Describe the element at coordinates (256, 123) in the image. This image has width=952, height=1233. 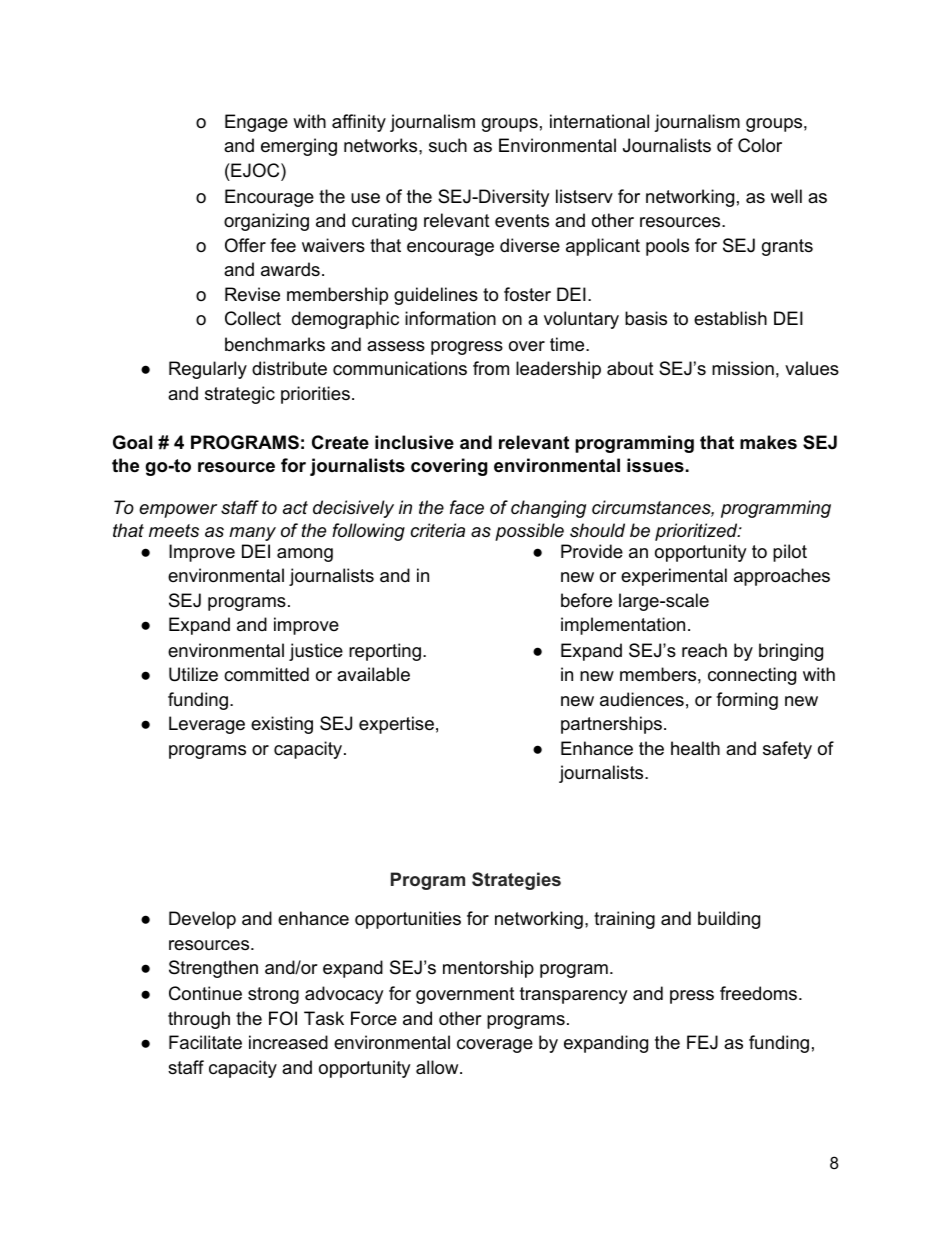
I see `Engage` at that location.
